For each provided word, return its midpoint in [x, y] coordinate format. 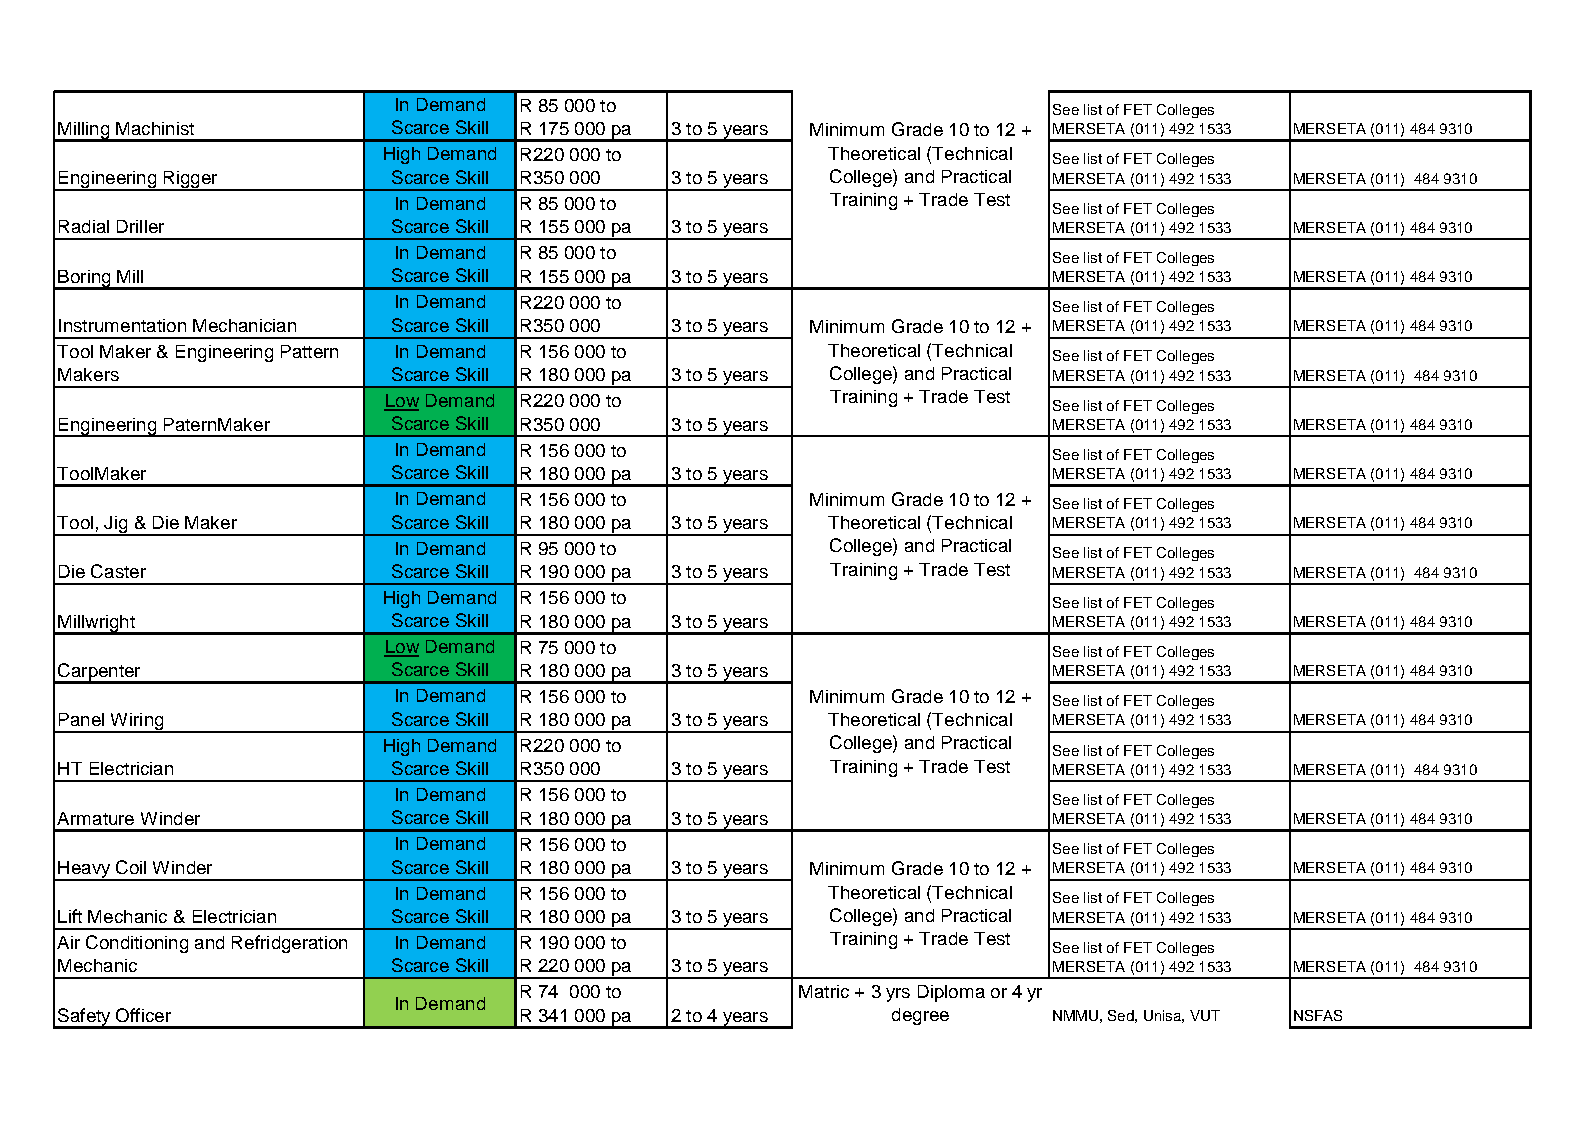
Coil [131, 867]
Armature [95, 818]
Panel [81, 719]
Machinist [155, 128]
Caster [118, 571]
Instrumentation [122, 325]
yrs [898, 995]
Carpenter [99, 673]
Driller [140, 226]
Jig [116, 526]
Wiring [137, 723]
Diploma [951, 993]
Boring [84, 279]
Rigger [191, 181]
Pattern [309, 351]
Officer [143, 1015]
